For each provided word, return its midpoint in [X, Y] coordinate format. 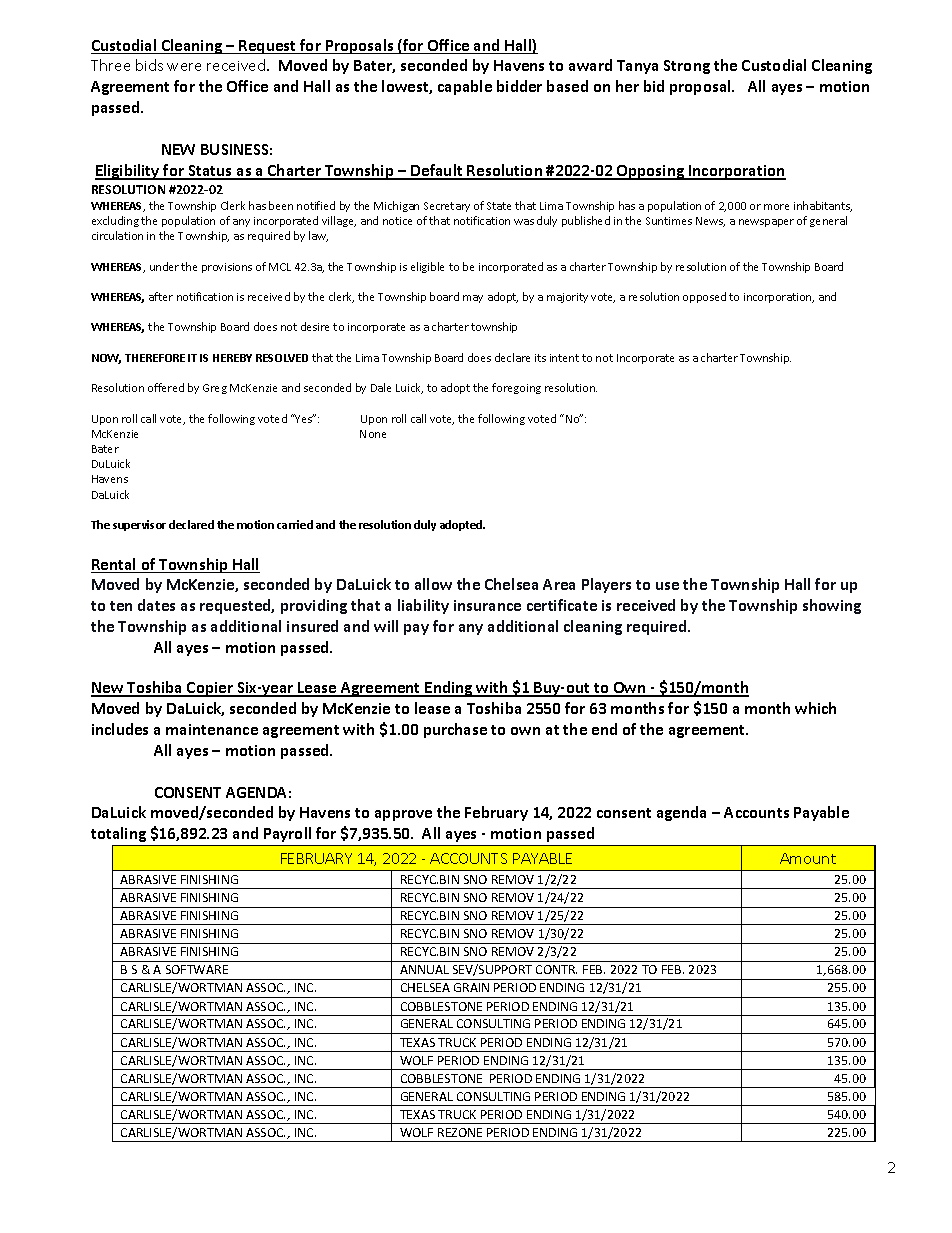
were [184, 67]
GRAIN [471, 987]
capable [465, 87]
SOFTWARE [197, 969]
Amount [808, 858]
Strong [687, 67]
